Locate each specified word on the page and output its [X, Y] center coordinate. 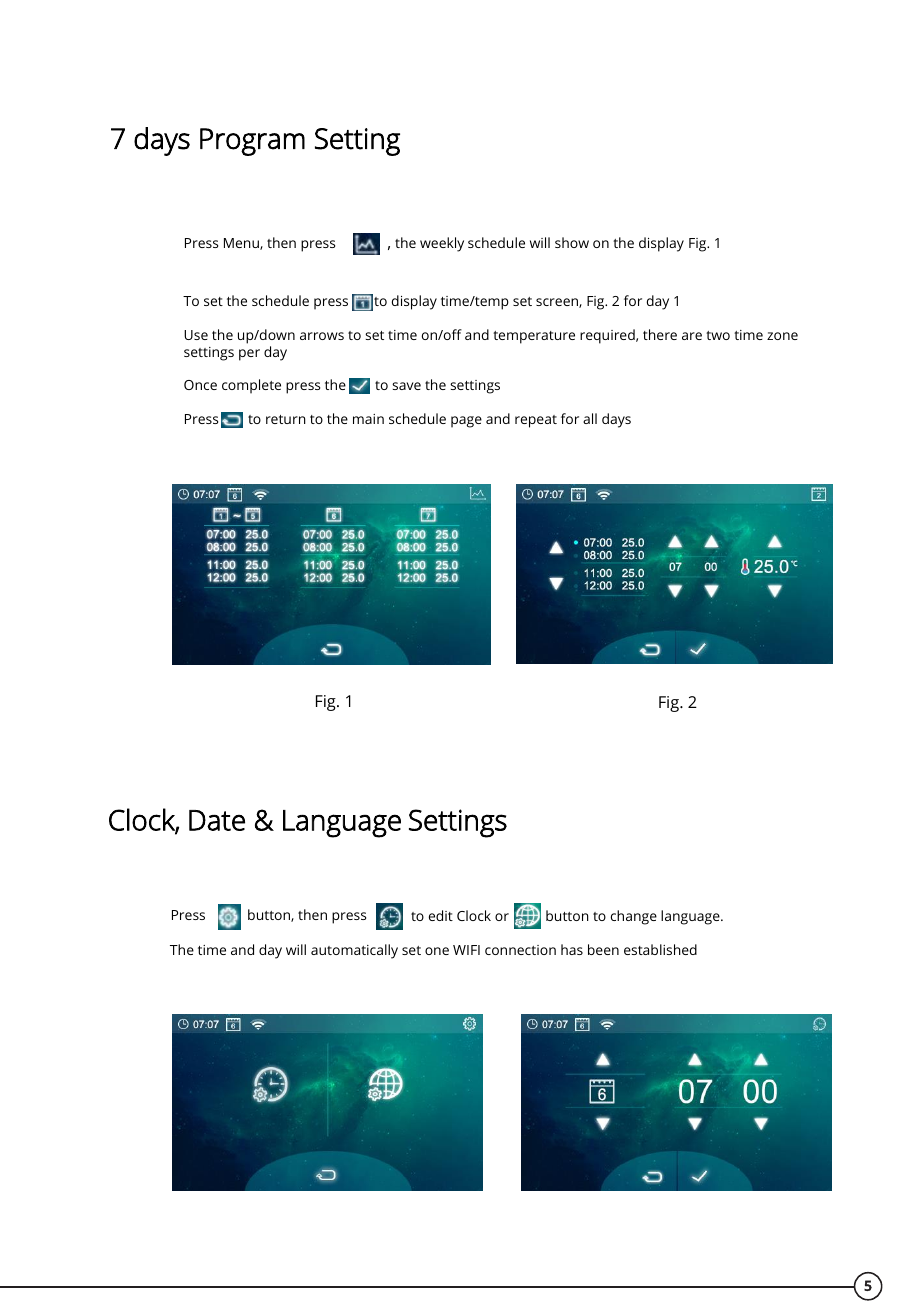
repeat [536, 421]
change [634, 917]
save [406, 386]
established [660, 949]
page [466, 422]
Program [252, 142]
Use [196, 335]
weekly [442, 244]
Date [217, 820]
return [286, 419]
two [718, 335]
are [692, 336]
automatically [354, 951]
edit [441, 915]
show [572, 242]
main [368, 419]
